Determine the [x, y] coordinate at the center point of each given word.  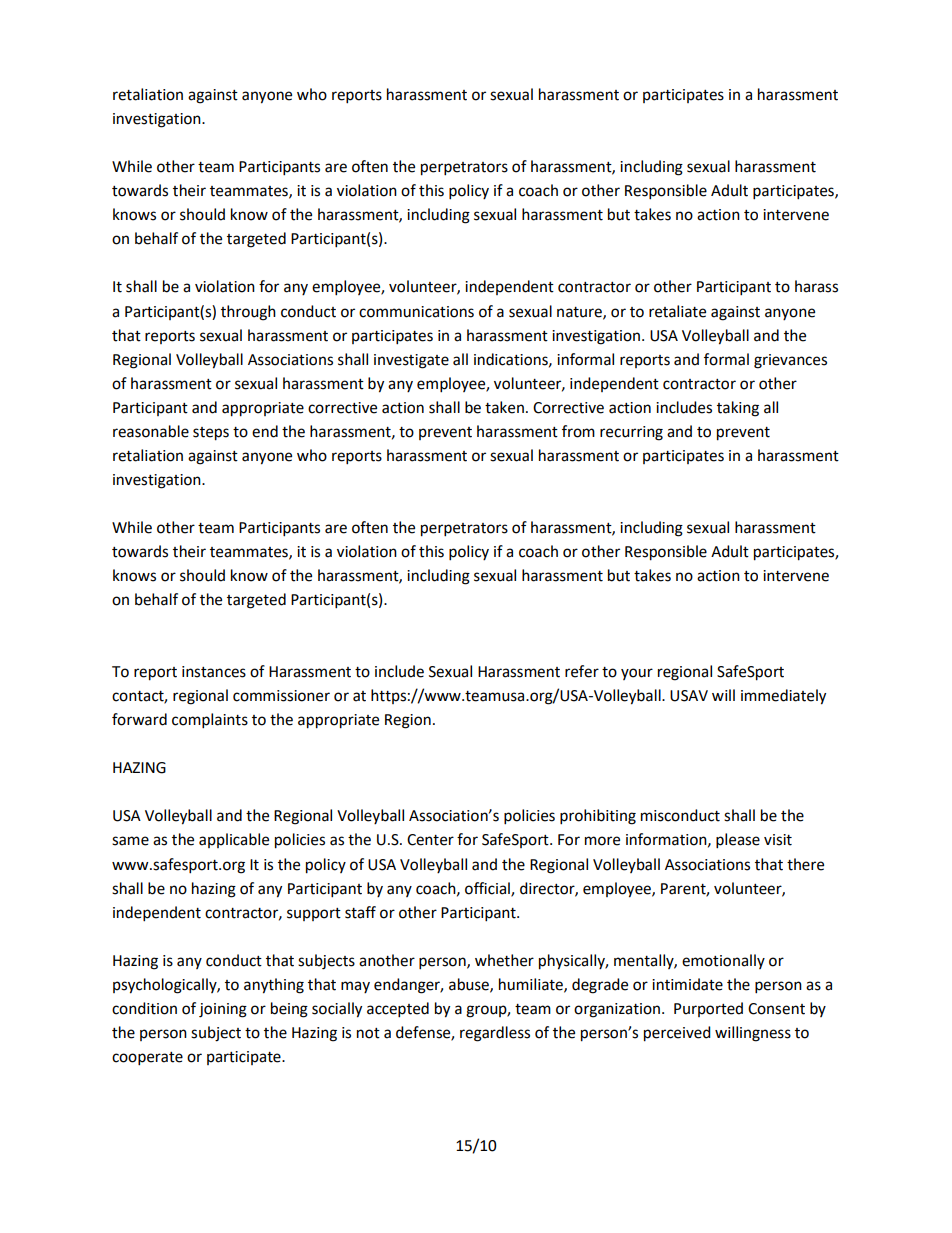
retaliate [677, 311]
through [248, 313]
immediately [783, 697]
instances [214, 672]
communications [416, 312]
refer [582, 671]
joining [223, 1010]
